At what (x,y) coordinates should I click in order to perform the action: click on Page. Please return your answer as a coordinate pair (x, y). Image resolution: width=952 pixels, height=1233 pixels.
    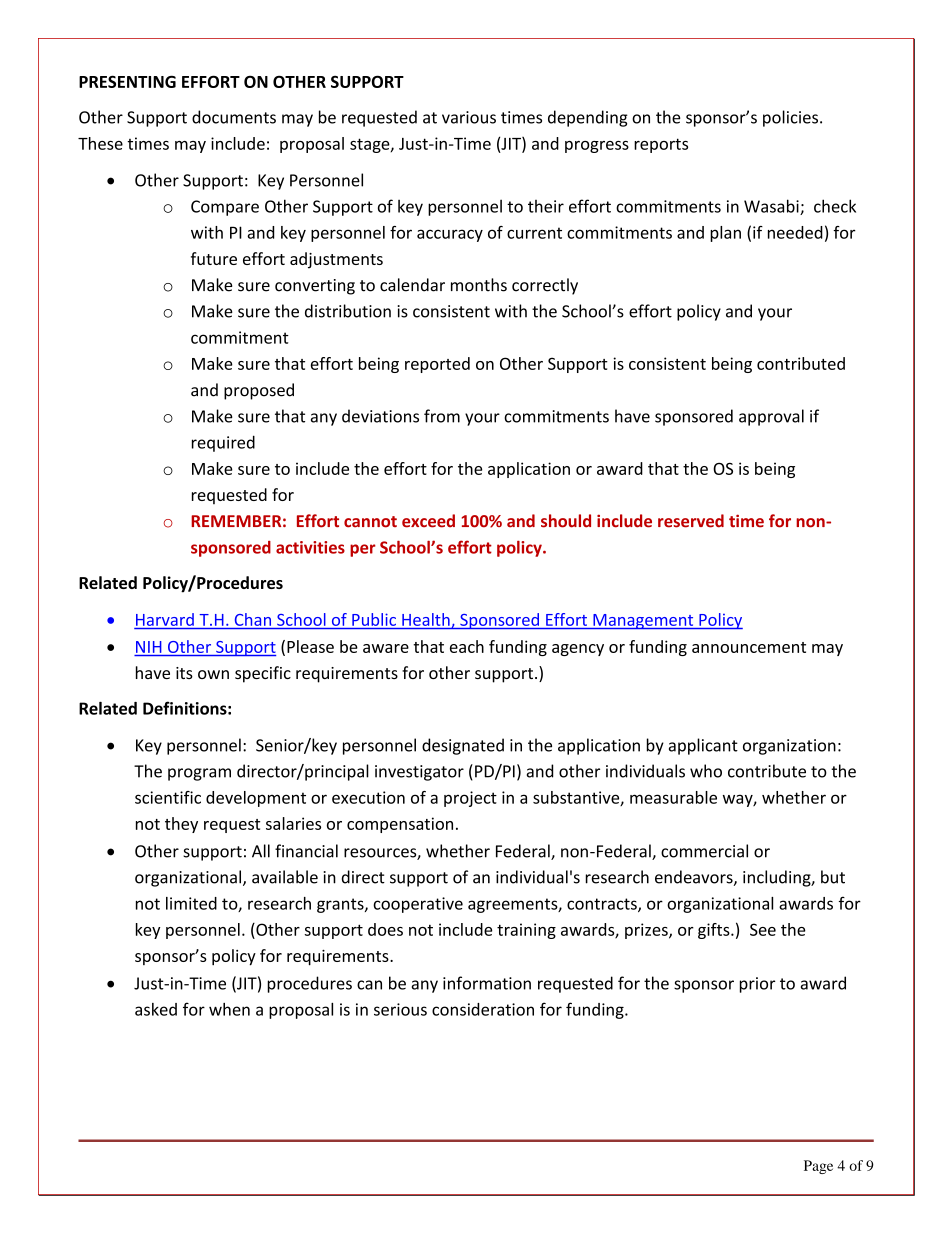
    Looking at the image, I should click on (818, 1167).
